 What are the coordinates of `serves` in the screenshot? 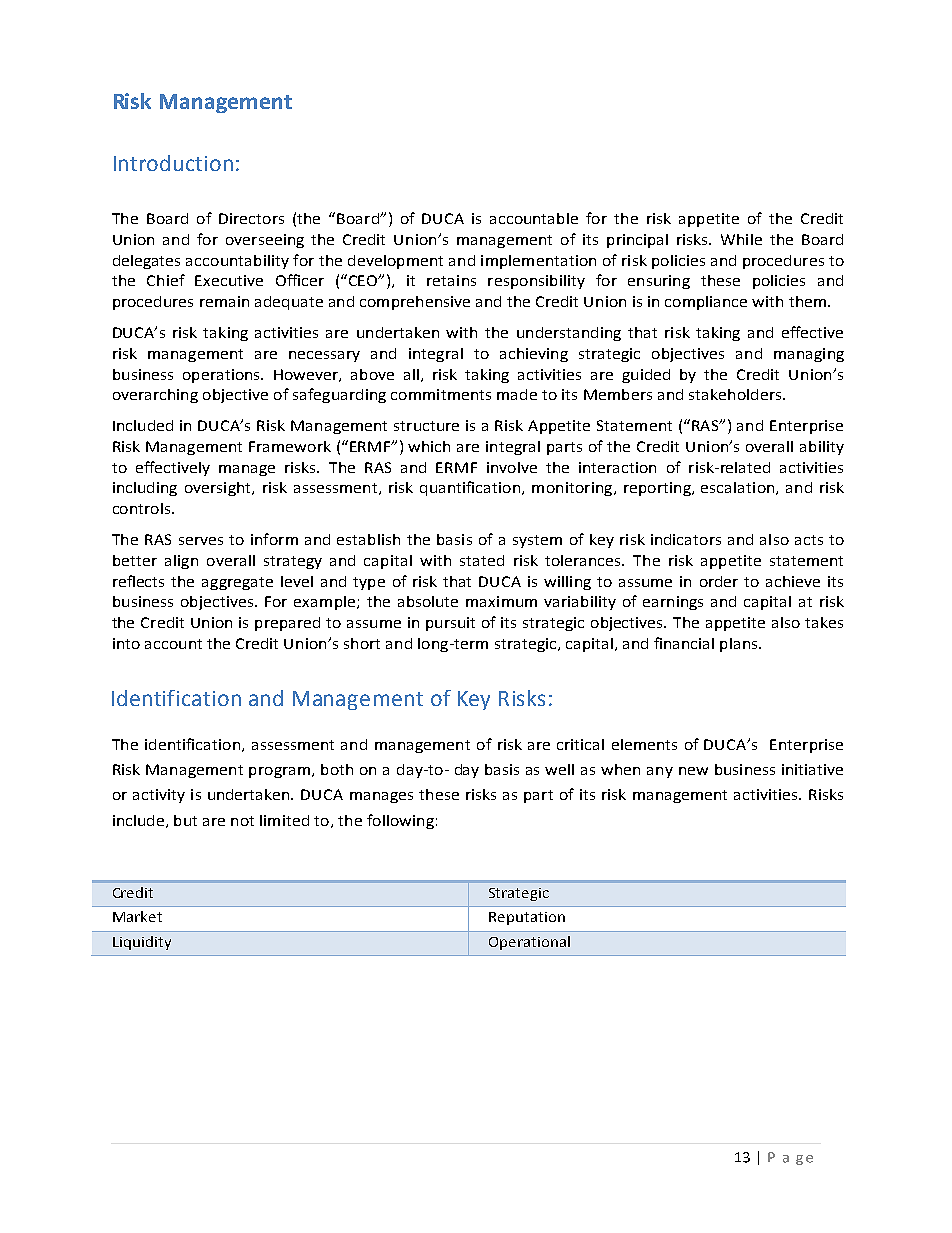 It's located at (201, 541).
